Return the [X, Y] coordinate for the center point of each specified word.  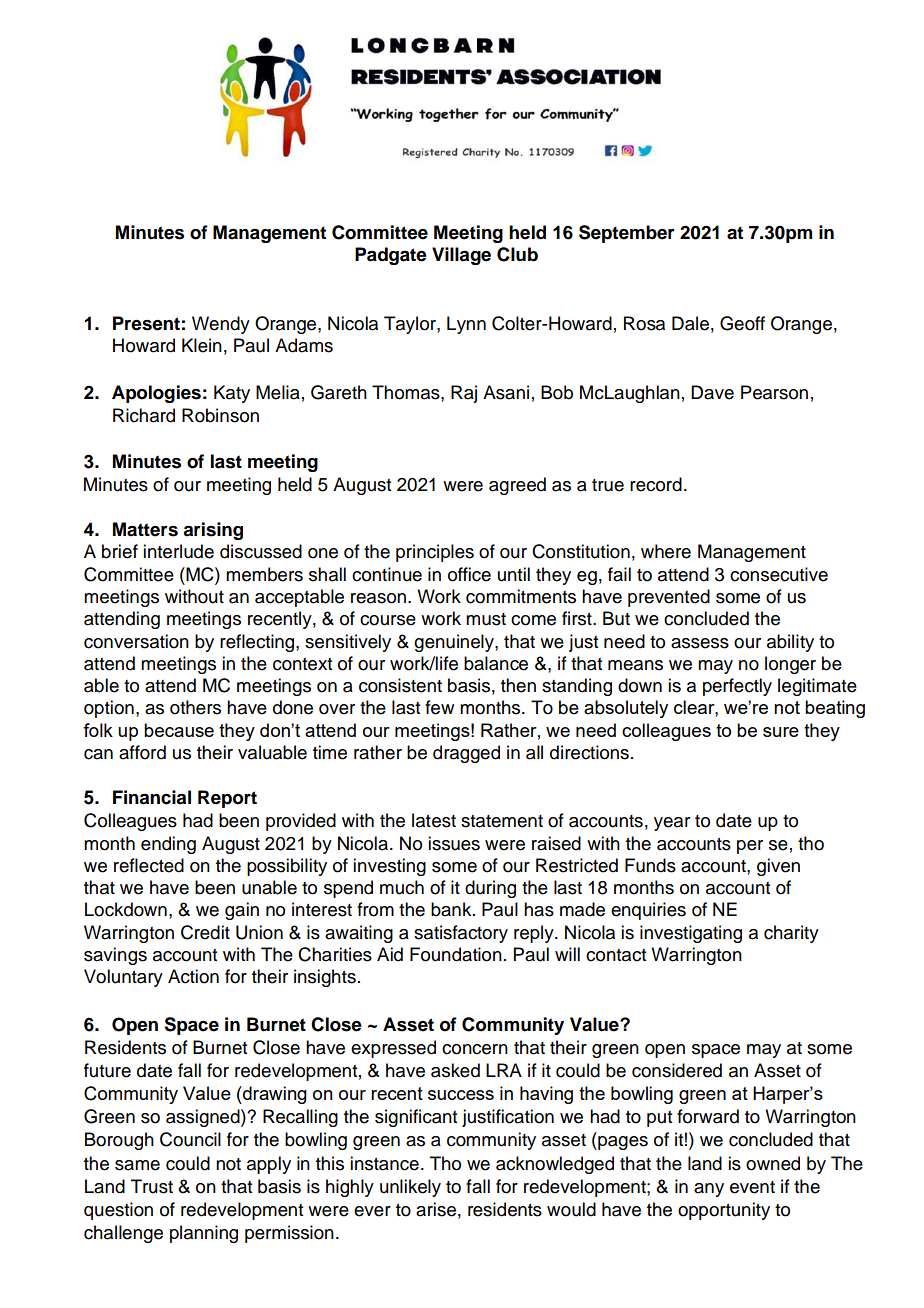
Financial [152, 797]
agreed [517, 486]
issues [454, 843]
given [778, 867]
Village [461, 256]
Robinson [220, 415]
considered [677, 1070]
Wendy [221, 325]
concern [475, 1049]
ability [790, 643]
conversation [136, 641]
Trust [152, 1186]
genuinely [455, 643]
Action [193, 976]
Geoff [742, 323]
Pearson [774, 392]
